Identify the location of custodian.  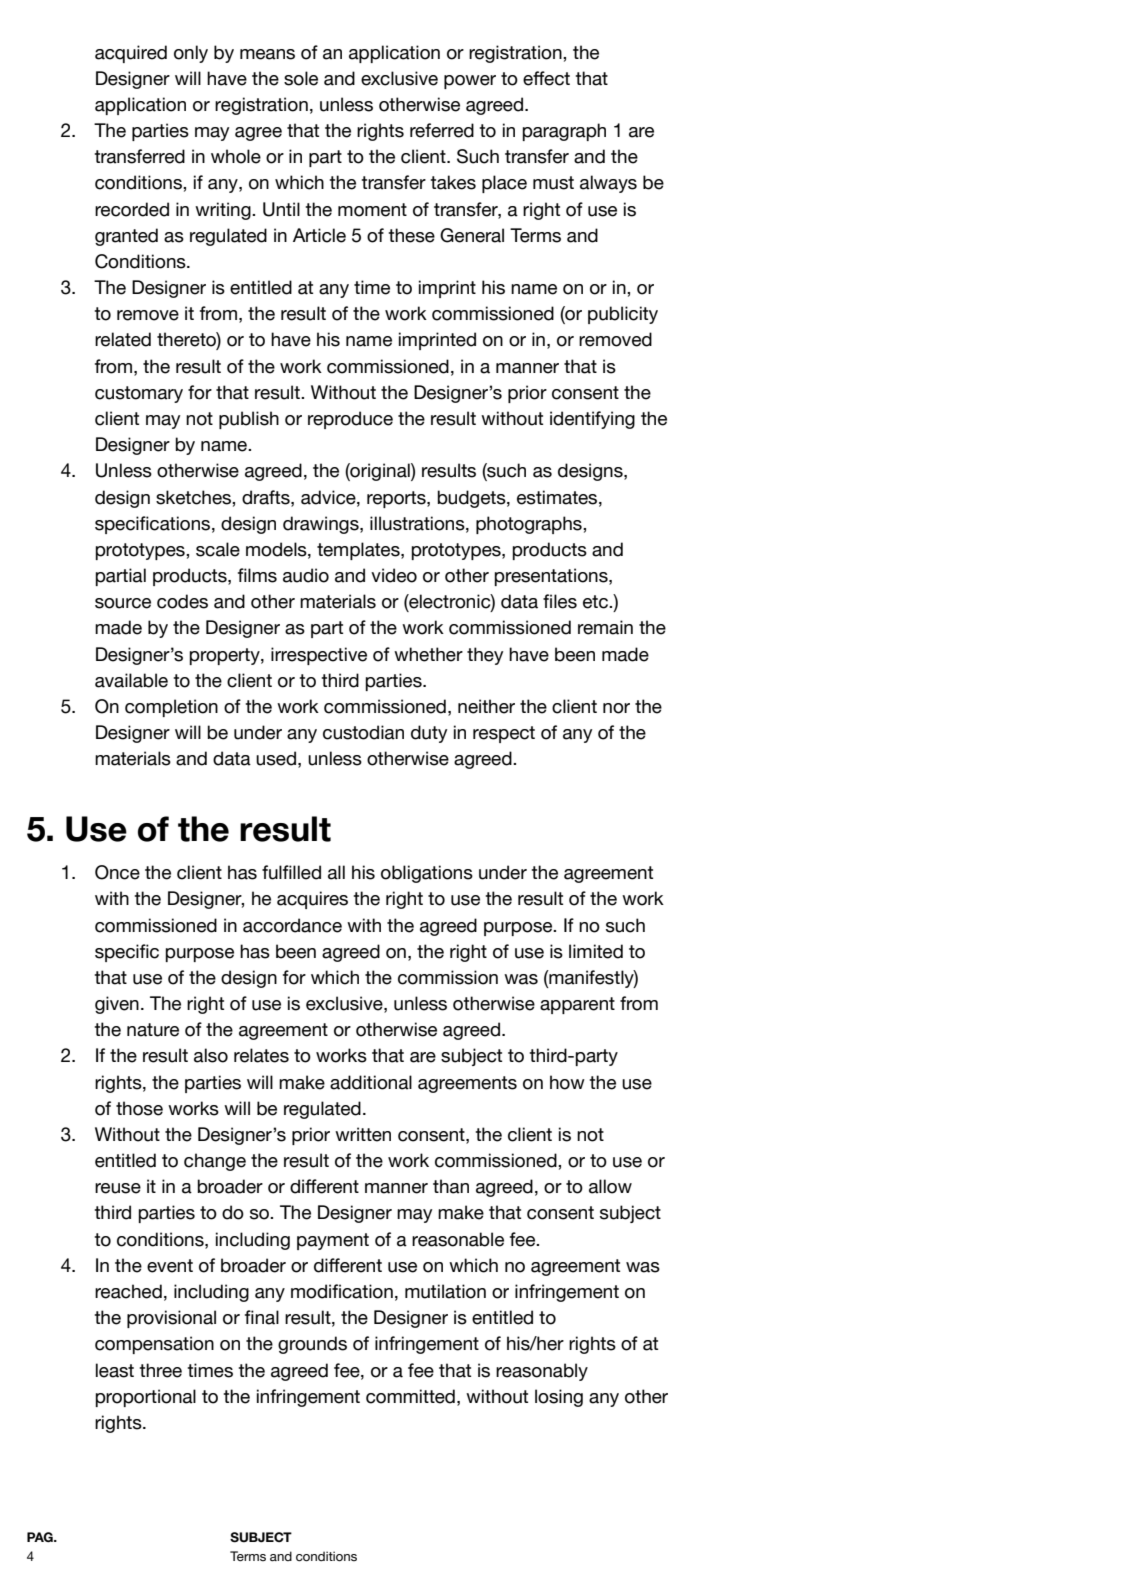
(363, 732).
